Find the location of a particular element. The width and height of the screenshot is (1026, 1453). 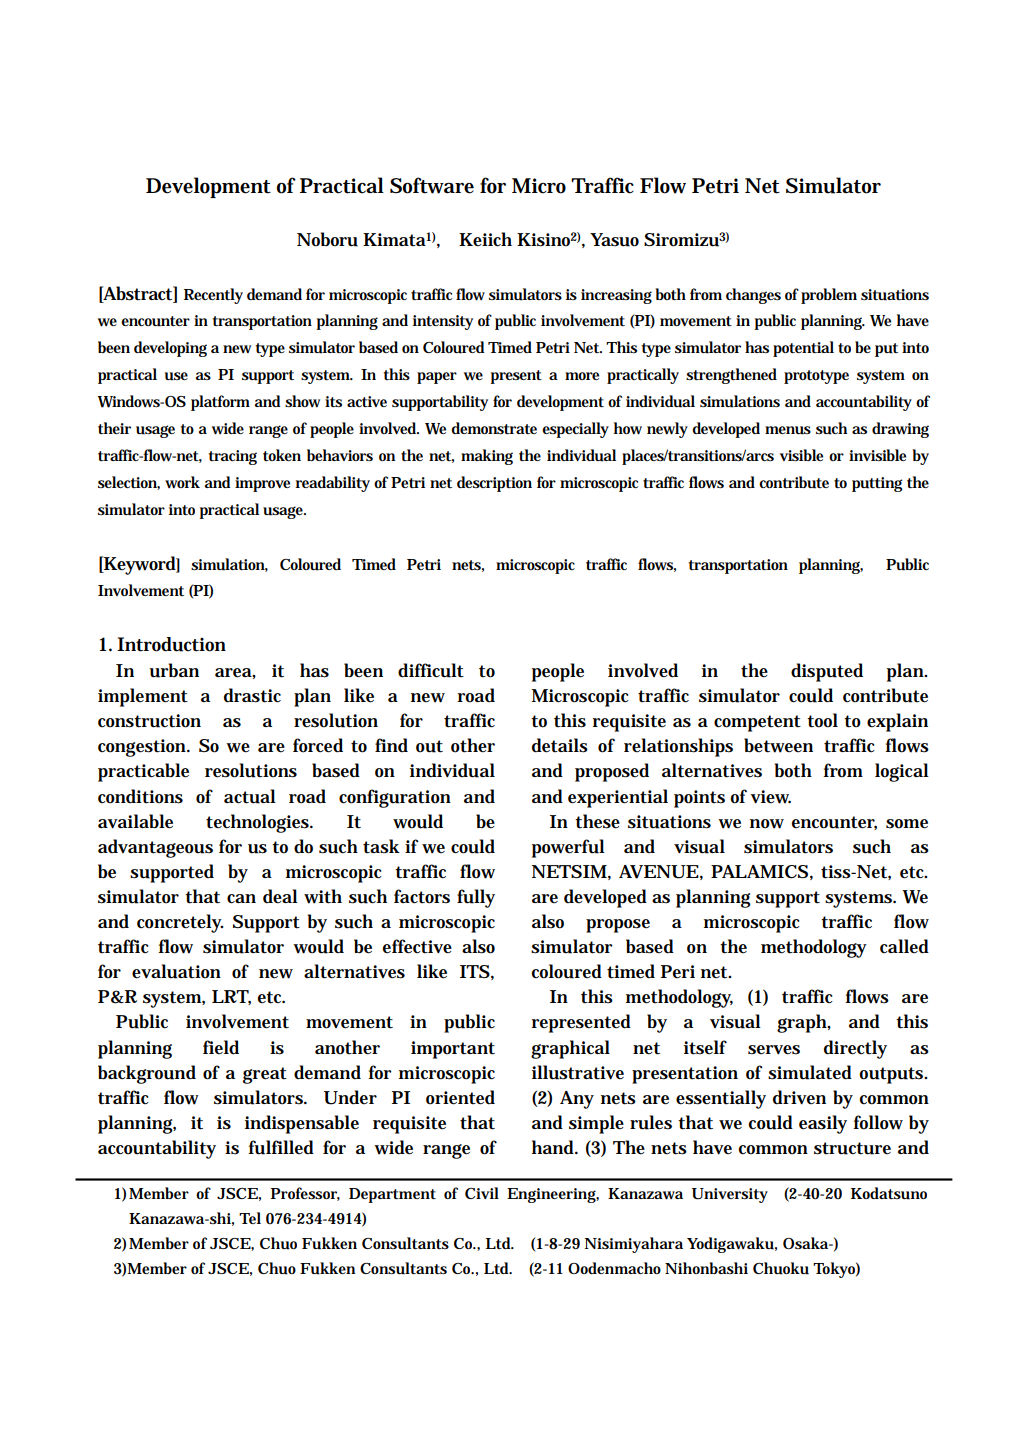

problem is located at coordinates (829, 296).
